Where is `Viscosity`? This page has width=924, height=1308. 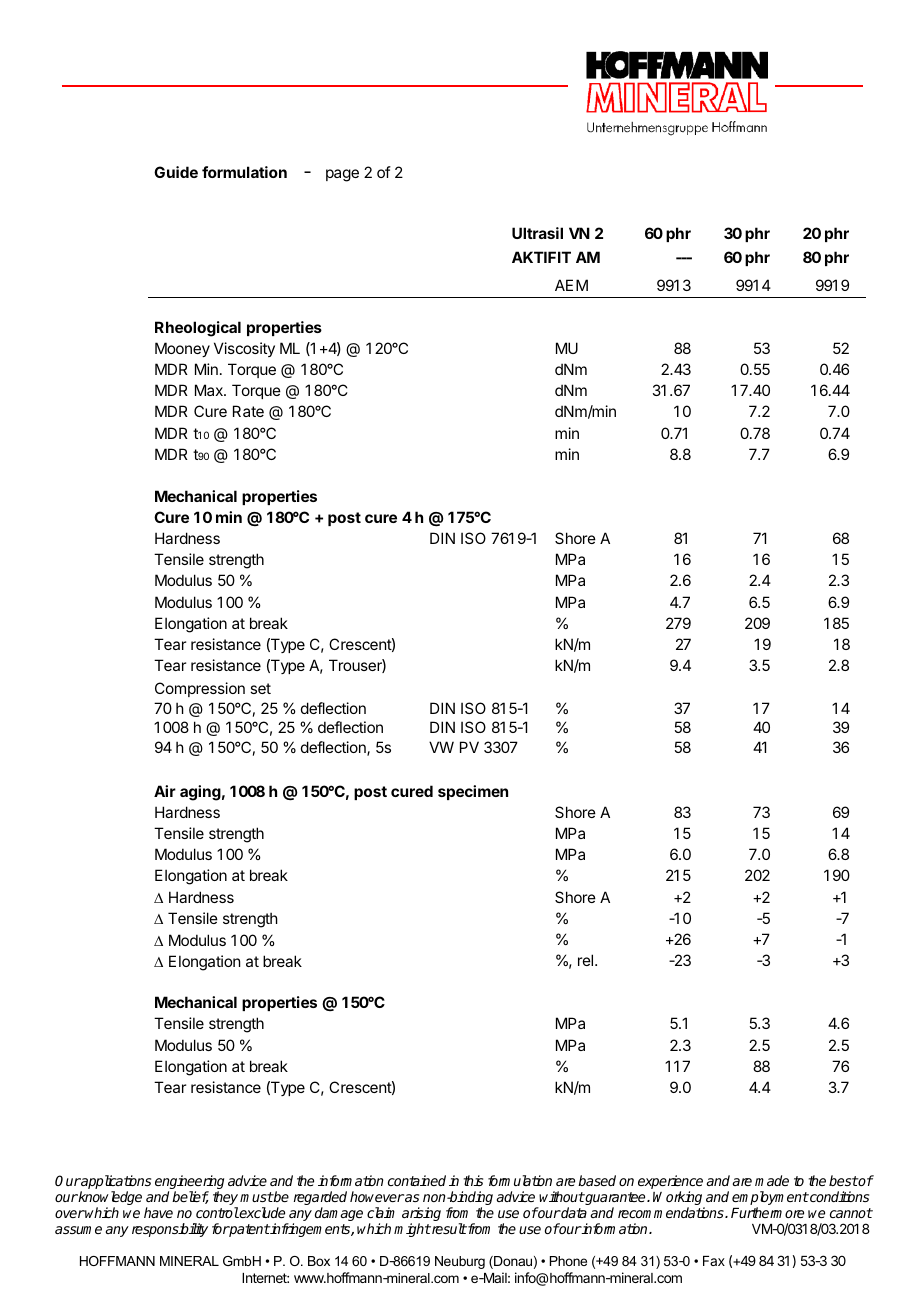
Viscosity is located at coordinates (244, 349).
